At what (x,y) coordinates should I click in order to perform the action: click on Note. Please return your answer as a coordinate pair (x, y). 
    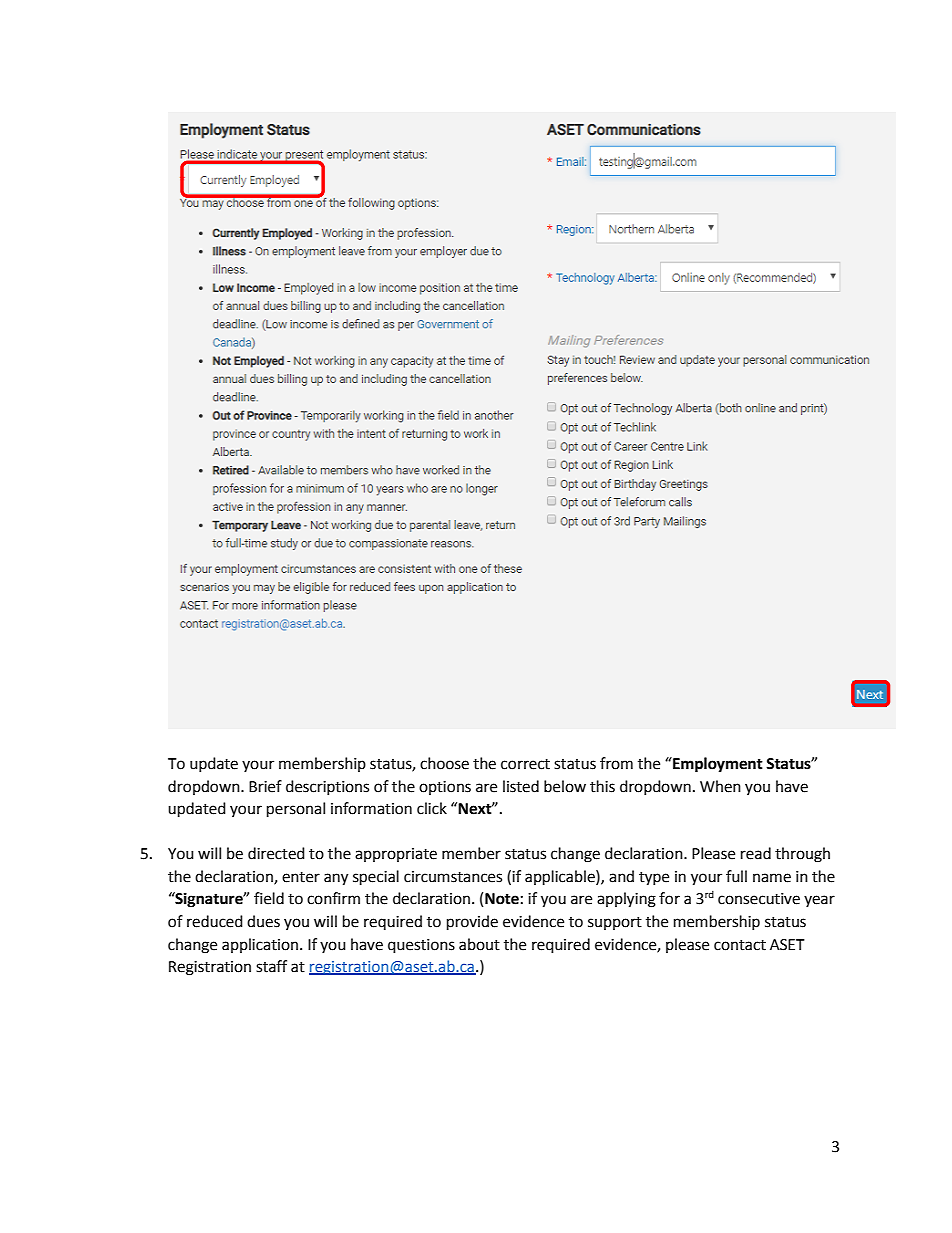
    Looking at the image, I should click on (502, 899).
